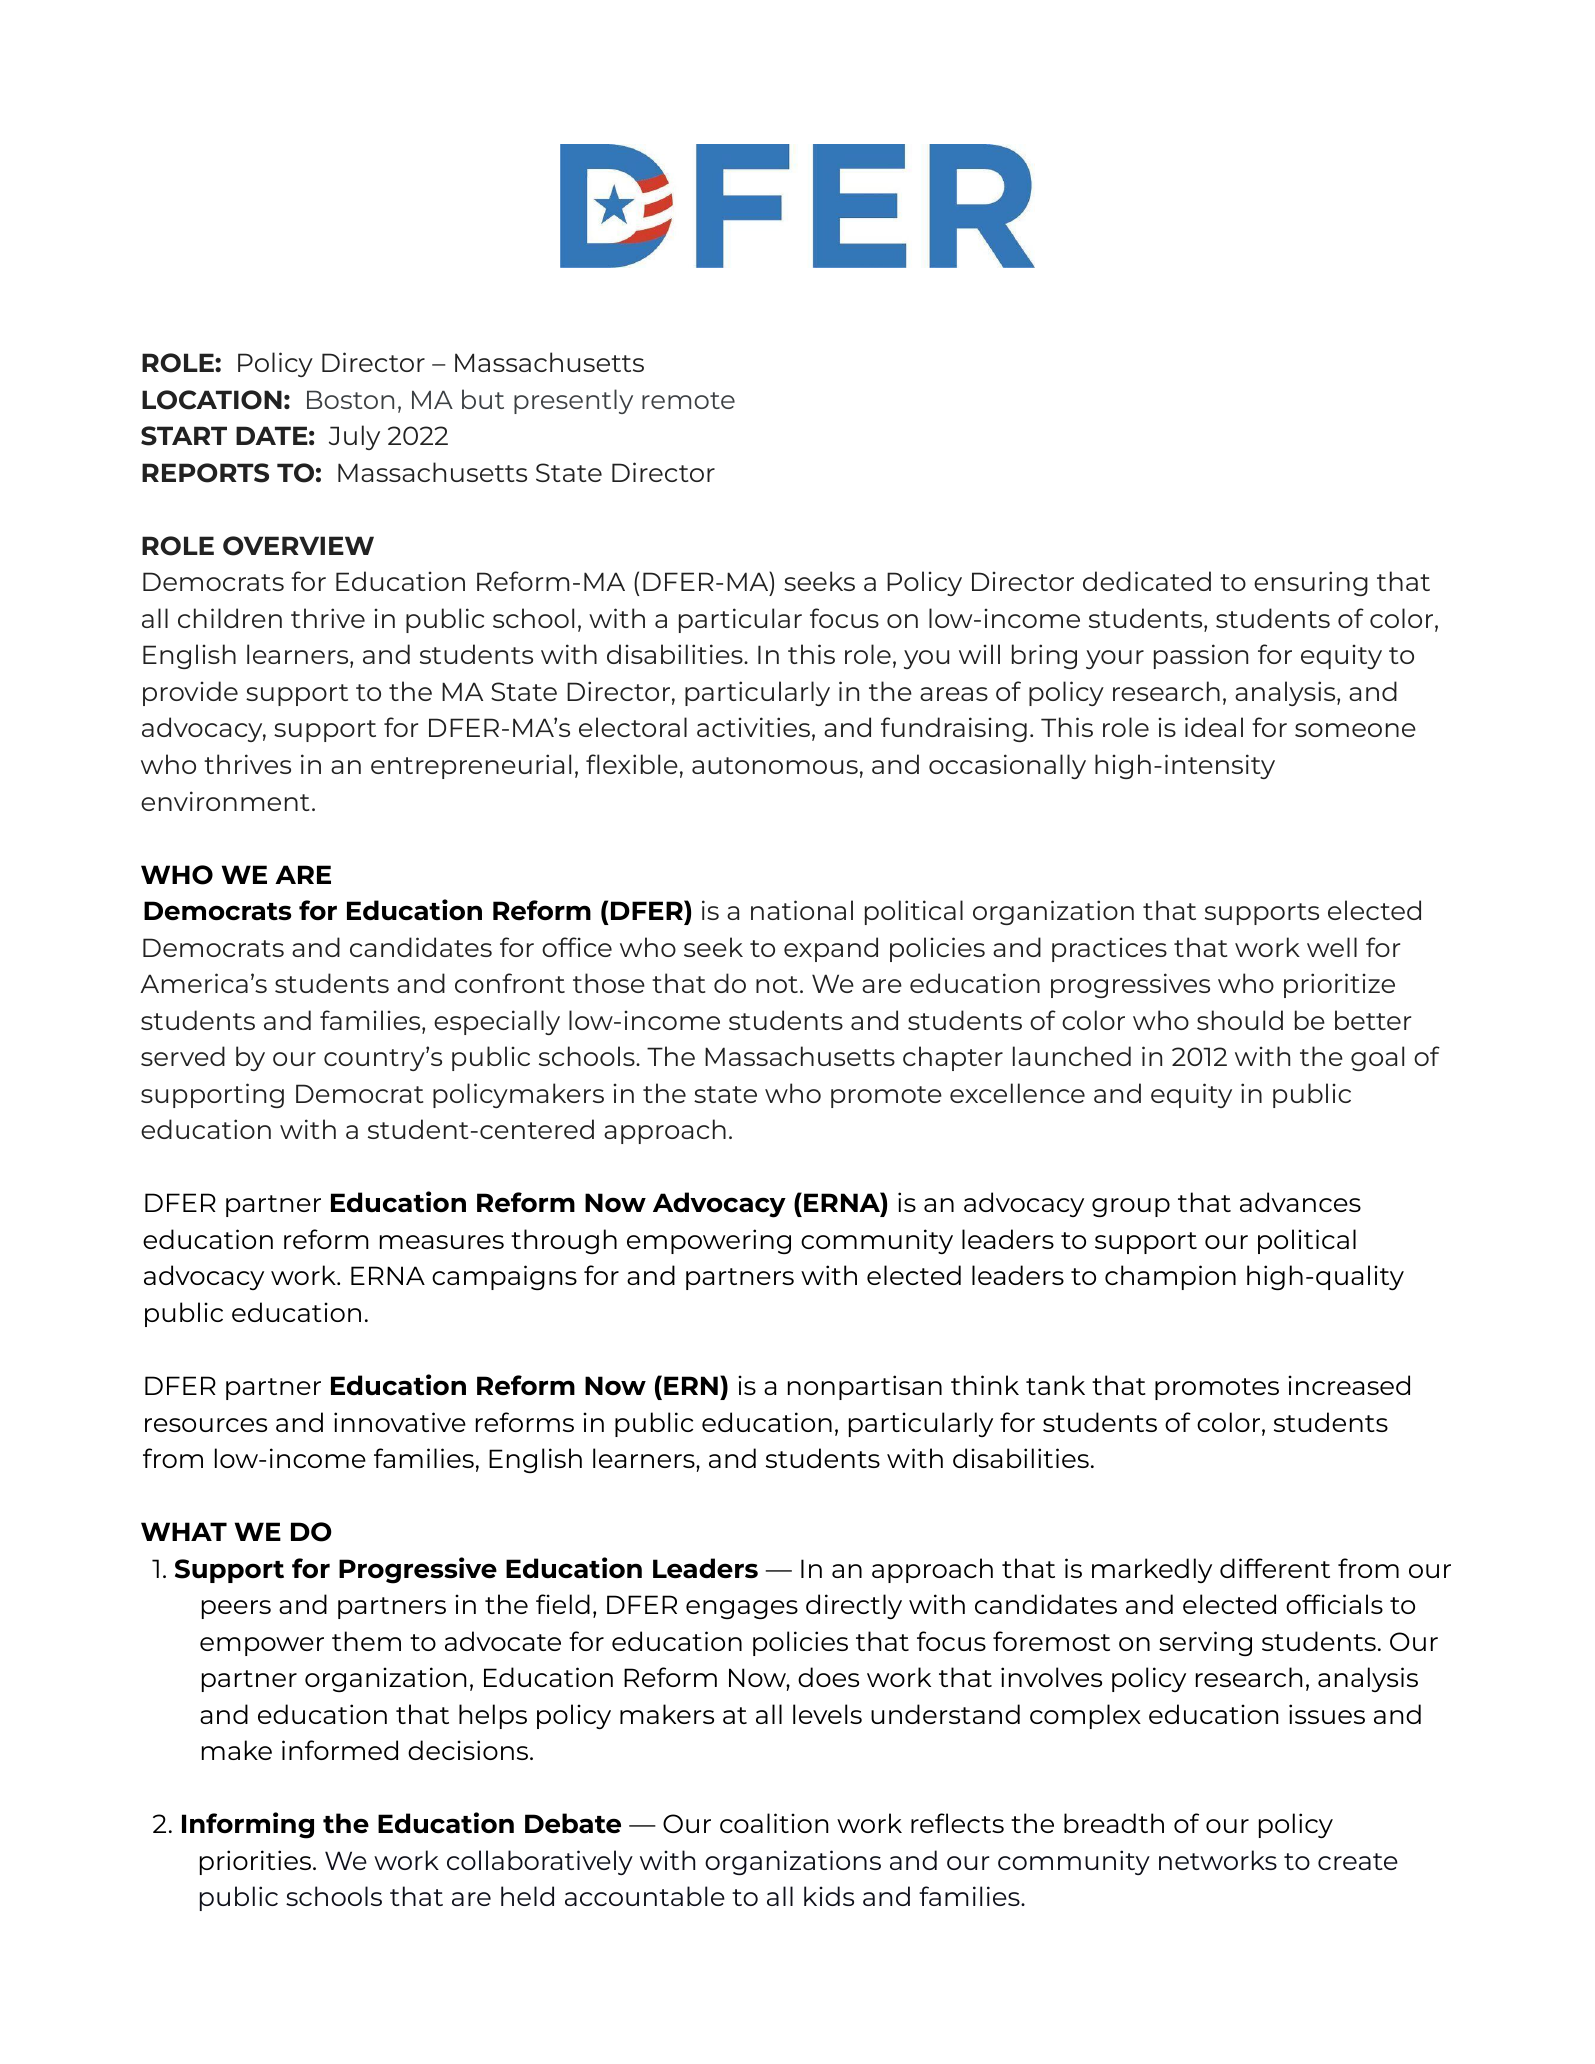  What do you see at coordinates (257, 1862) in the image?
I see `priorities` at bounding box center [257, 1862].
